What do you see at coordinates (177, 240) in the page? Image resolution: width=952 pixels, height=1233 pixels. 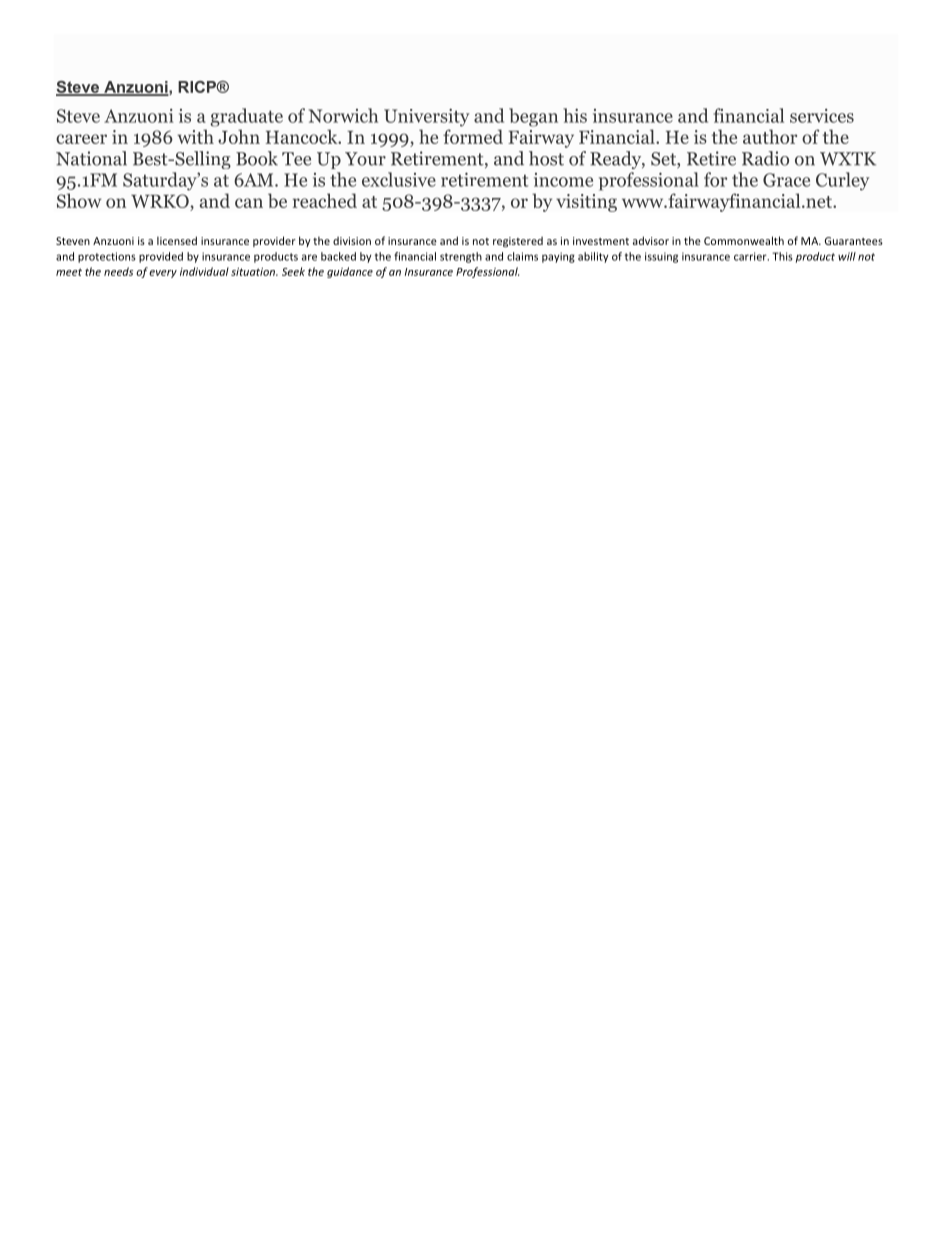 I see `licensed` at bounding box center [177, 240].
